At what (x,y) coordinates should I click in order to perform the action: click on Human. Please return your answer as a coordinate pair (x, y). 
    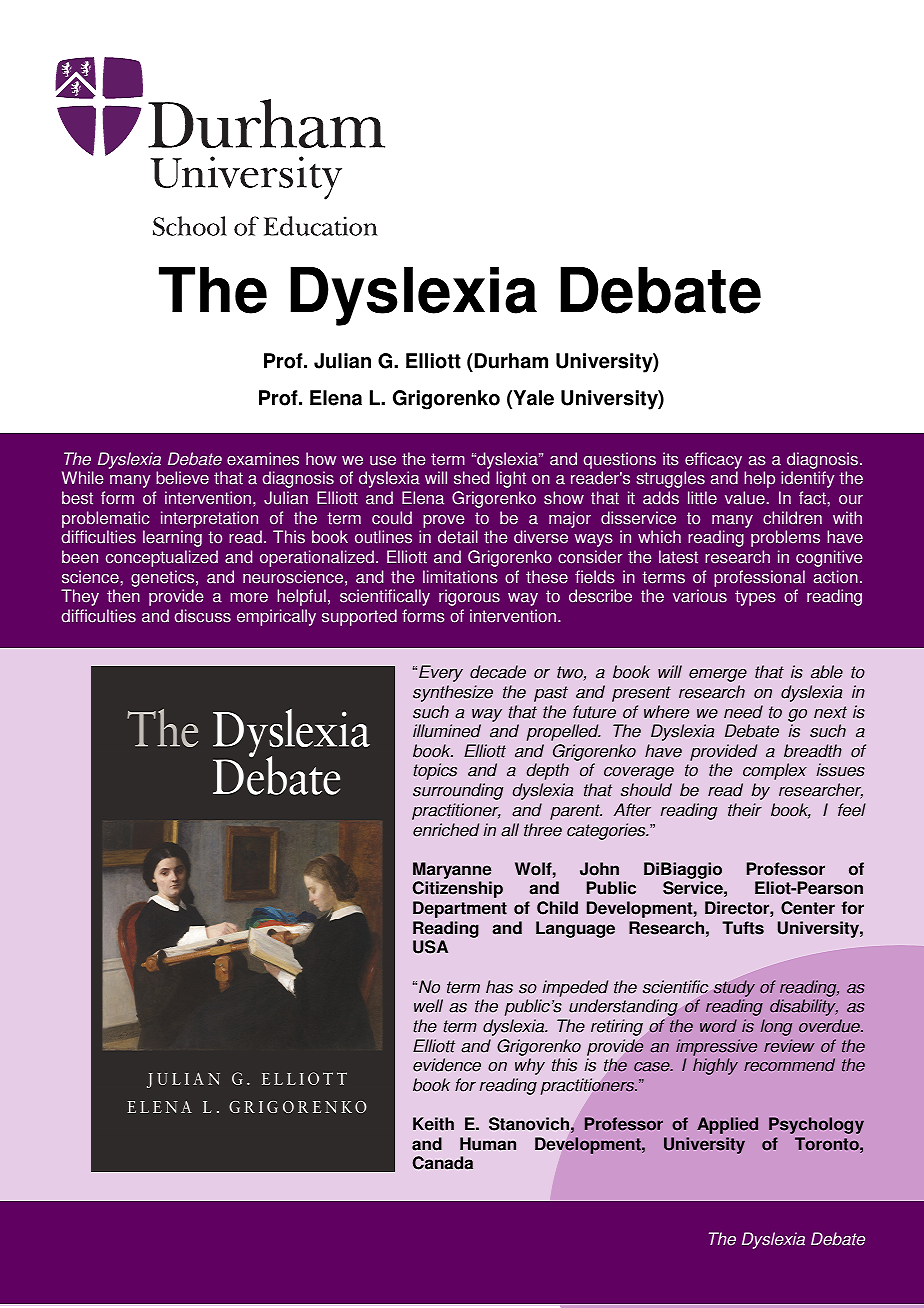
    Looking at the image, I should click on (488, 1144).
